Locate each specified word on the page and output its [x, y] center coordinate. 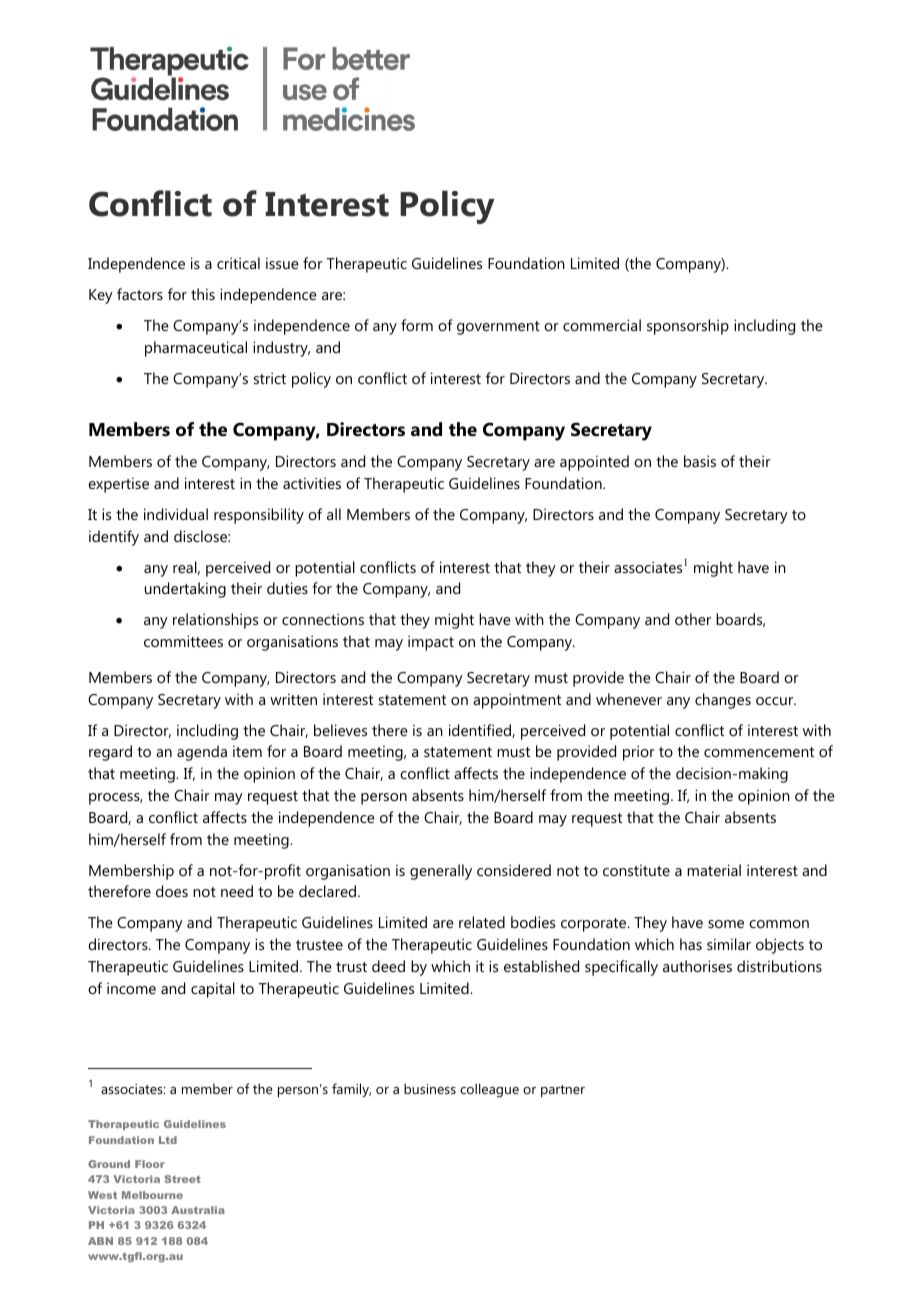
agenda [202, 753]
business [430, 1088]
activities [312, 483]
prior [639, 753]
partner [563, 1091]
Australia [198, 1210]
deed [388, 966]
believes [340, 730]
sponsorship [688, 327]
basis [700, 461]
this [203, 294]
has [691, 944]
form [417, 325]
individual [176, 514]
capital [213, 990]
